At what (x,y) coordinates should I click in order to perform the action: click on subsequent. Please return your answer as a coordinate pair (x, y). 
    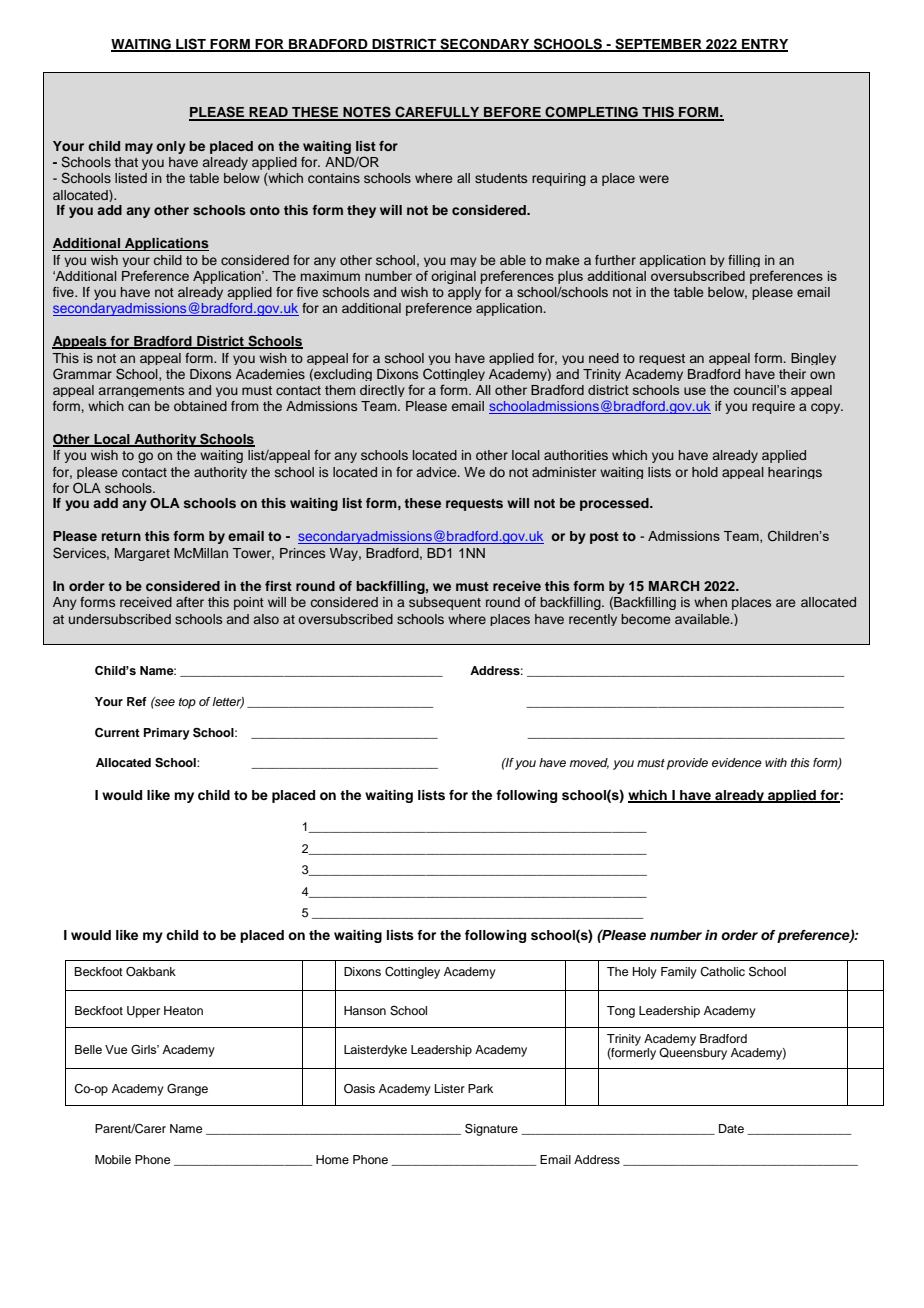
    Looking at the image, I should click on (445, 603).
